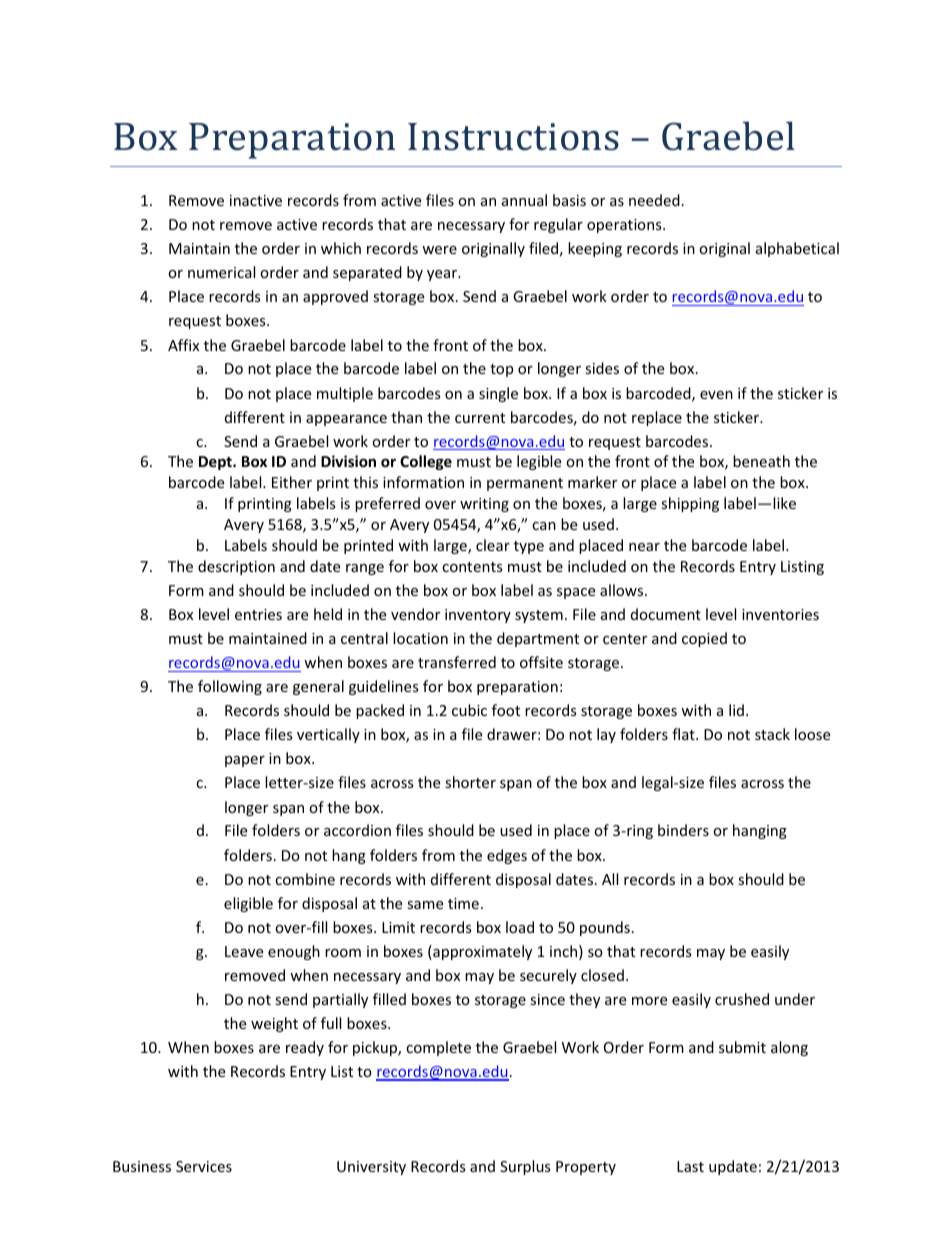 The width and height of the image is (952, 1233). What do you see at coordinates (439, 250) in the image?
I see `were` at bounding box center [439, 250].
